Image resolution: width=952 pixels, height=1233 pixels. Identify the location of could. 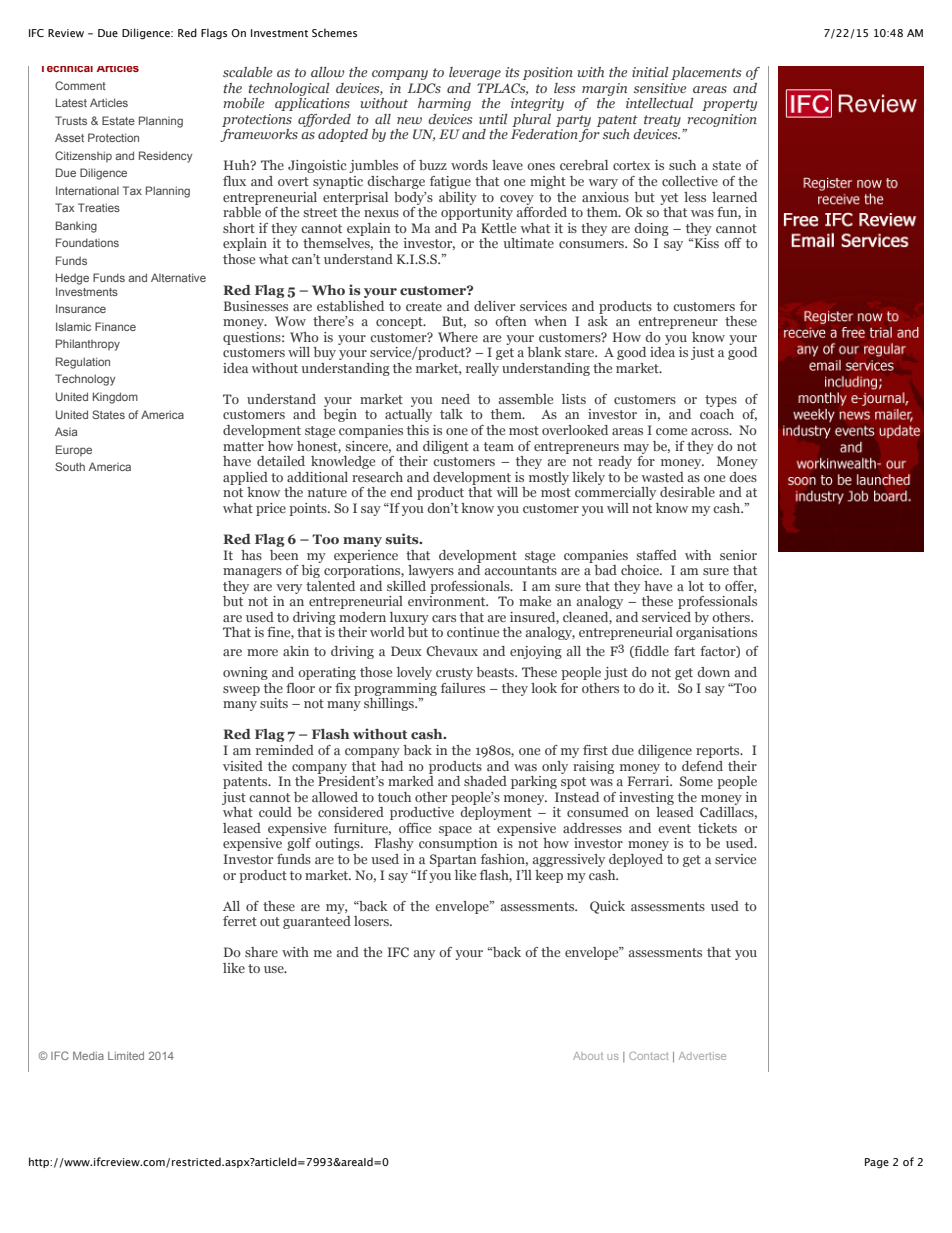
(275, 812).
